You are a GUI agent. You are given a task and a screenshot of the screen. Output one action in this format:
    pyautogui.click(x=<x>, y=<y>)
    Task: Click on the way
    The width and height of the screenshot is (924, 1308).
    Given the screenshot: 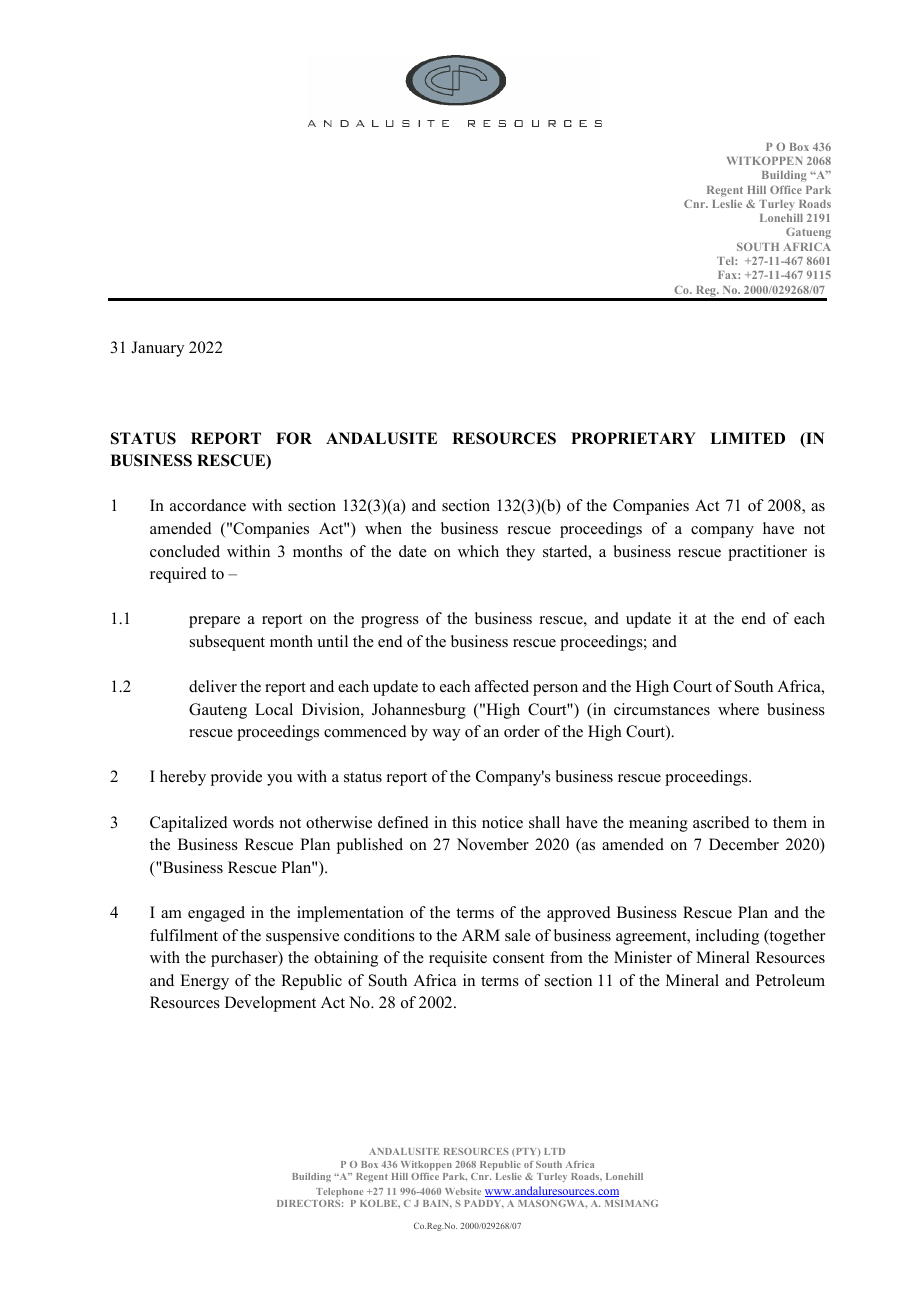 What is the action you would take?
    pyautogui.click(x=446, y=735)
